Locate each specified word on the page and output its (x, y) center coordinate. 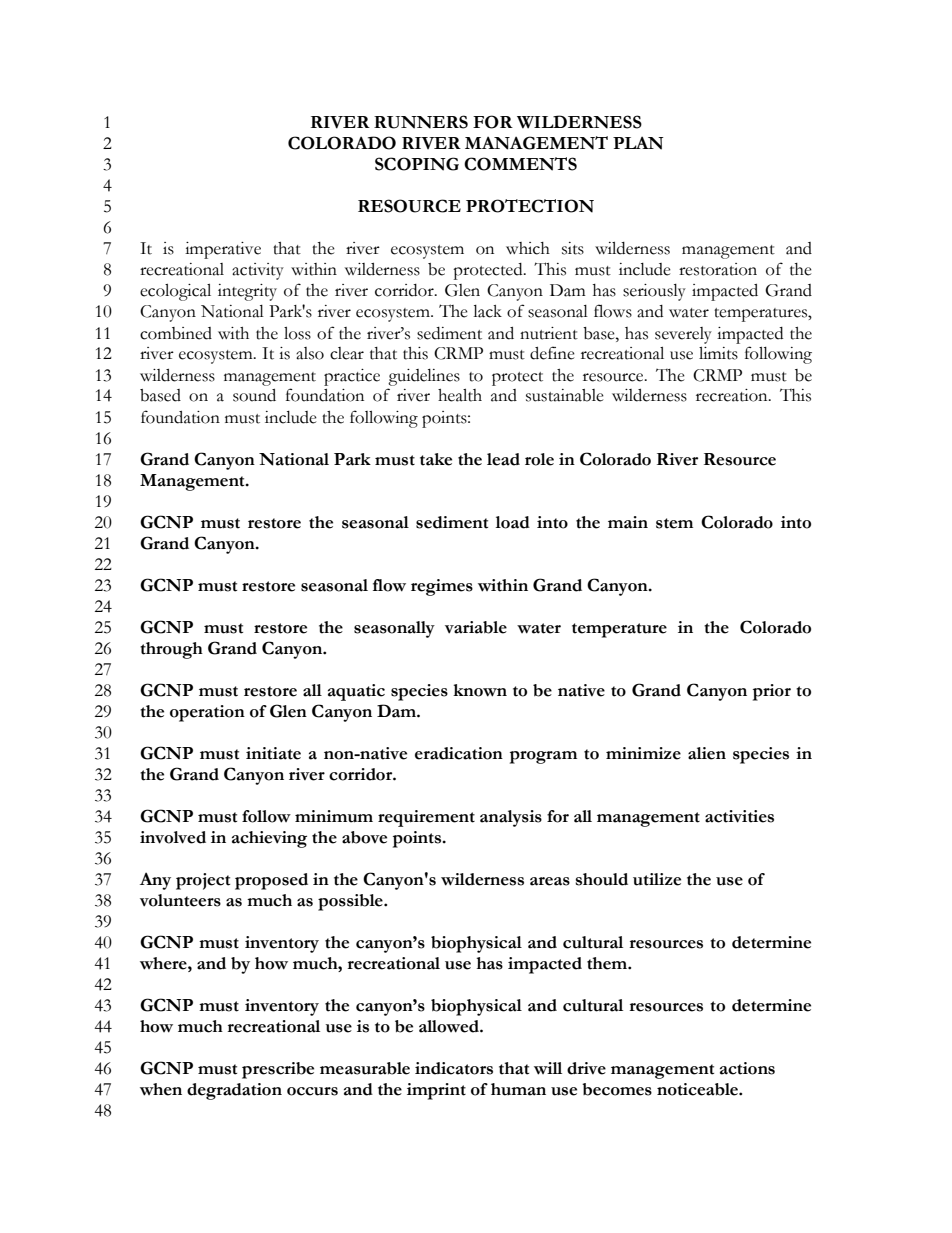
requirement (426, 818)
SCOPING (417, 164)
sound (254, 395)
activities (739, 816)
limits (718, 353)
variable (476, 627)
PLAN (638, 143)
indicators (454, 1068)
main (628, 522)
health (460, 395)
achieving (269, 839)
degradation (234, 1091)
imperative (223, 250)
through (171, 650)
